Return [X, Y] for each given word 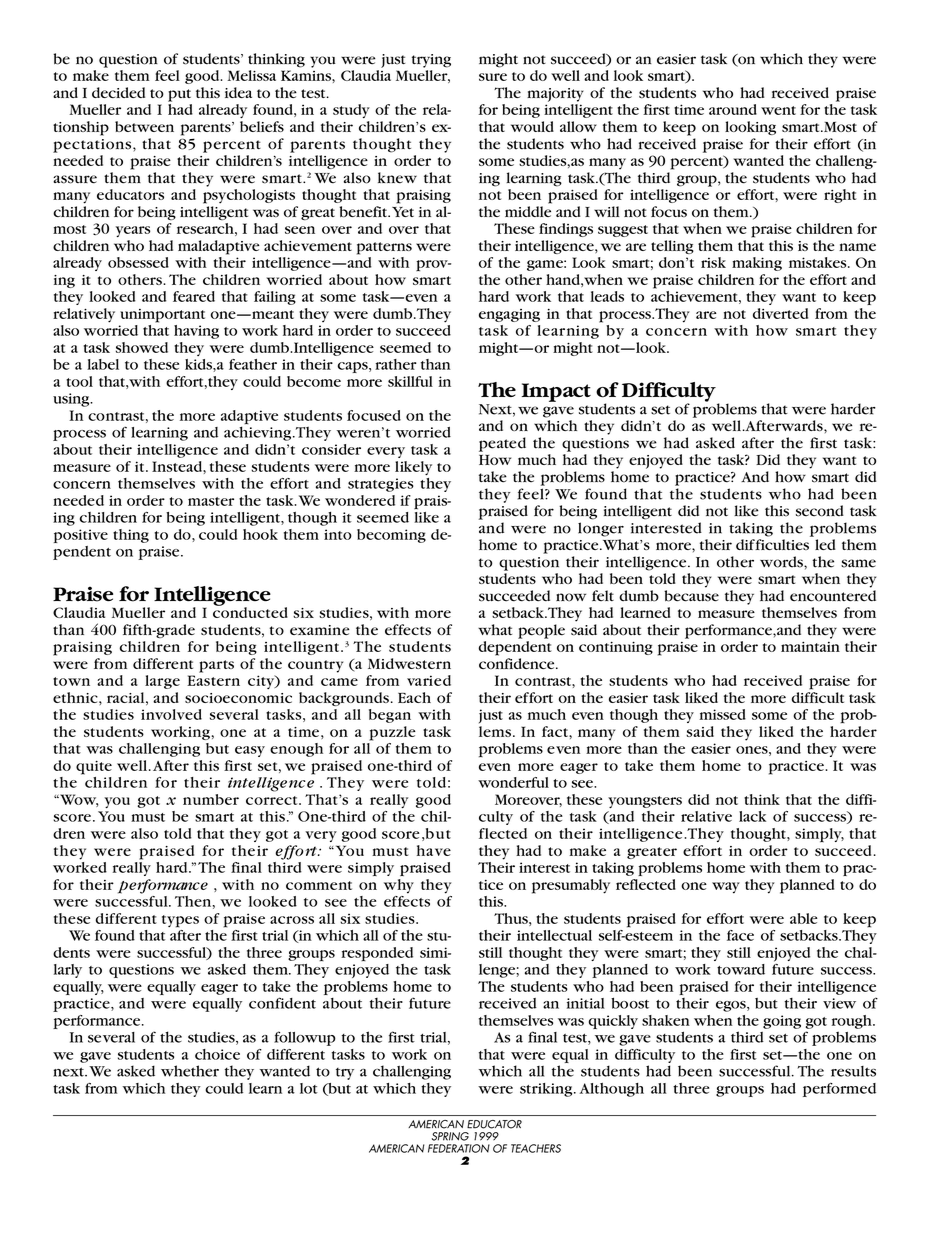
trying [431, 61]
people [541, 631]
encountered [833, 596]
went [778, 110]
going [782, 1022]
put [179, 95]
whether [190, 1071]
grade [174, 631]
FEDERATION [459, 1148]
